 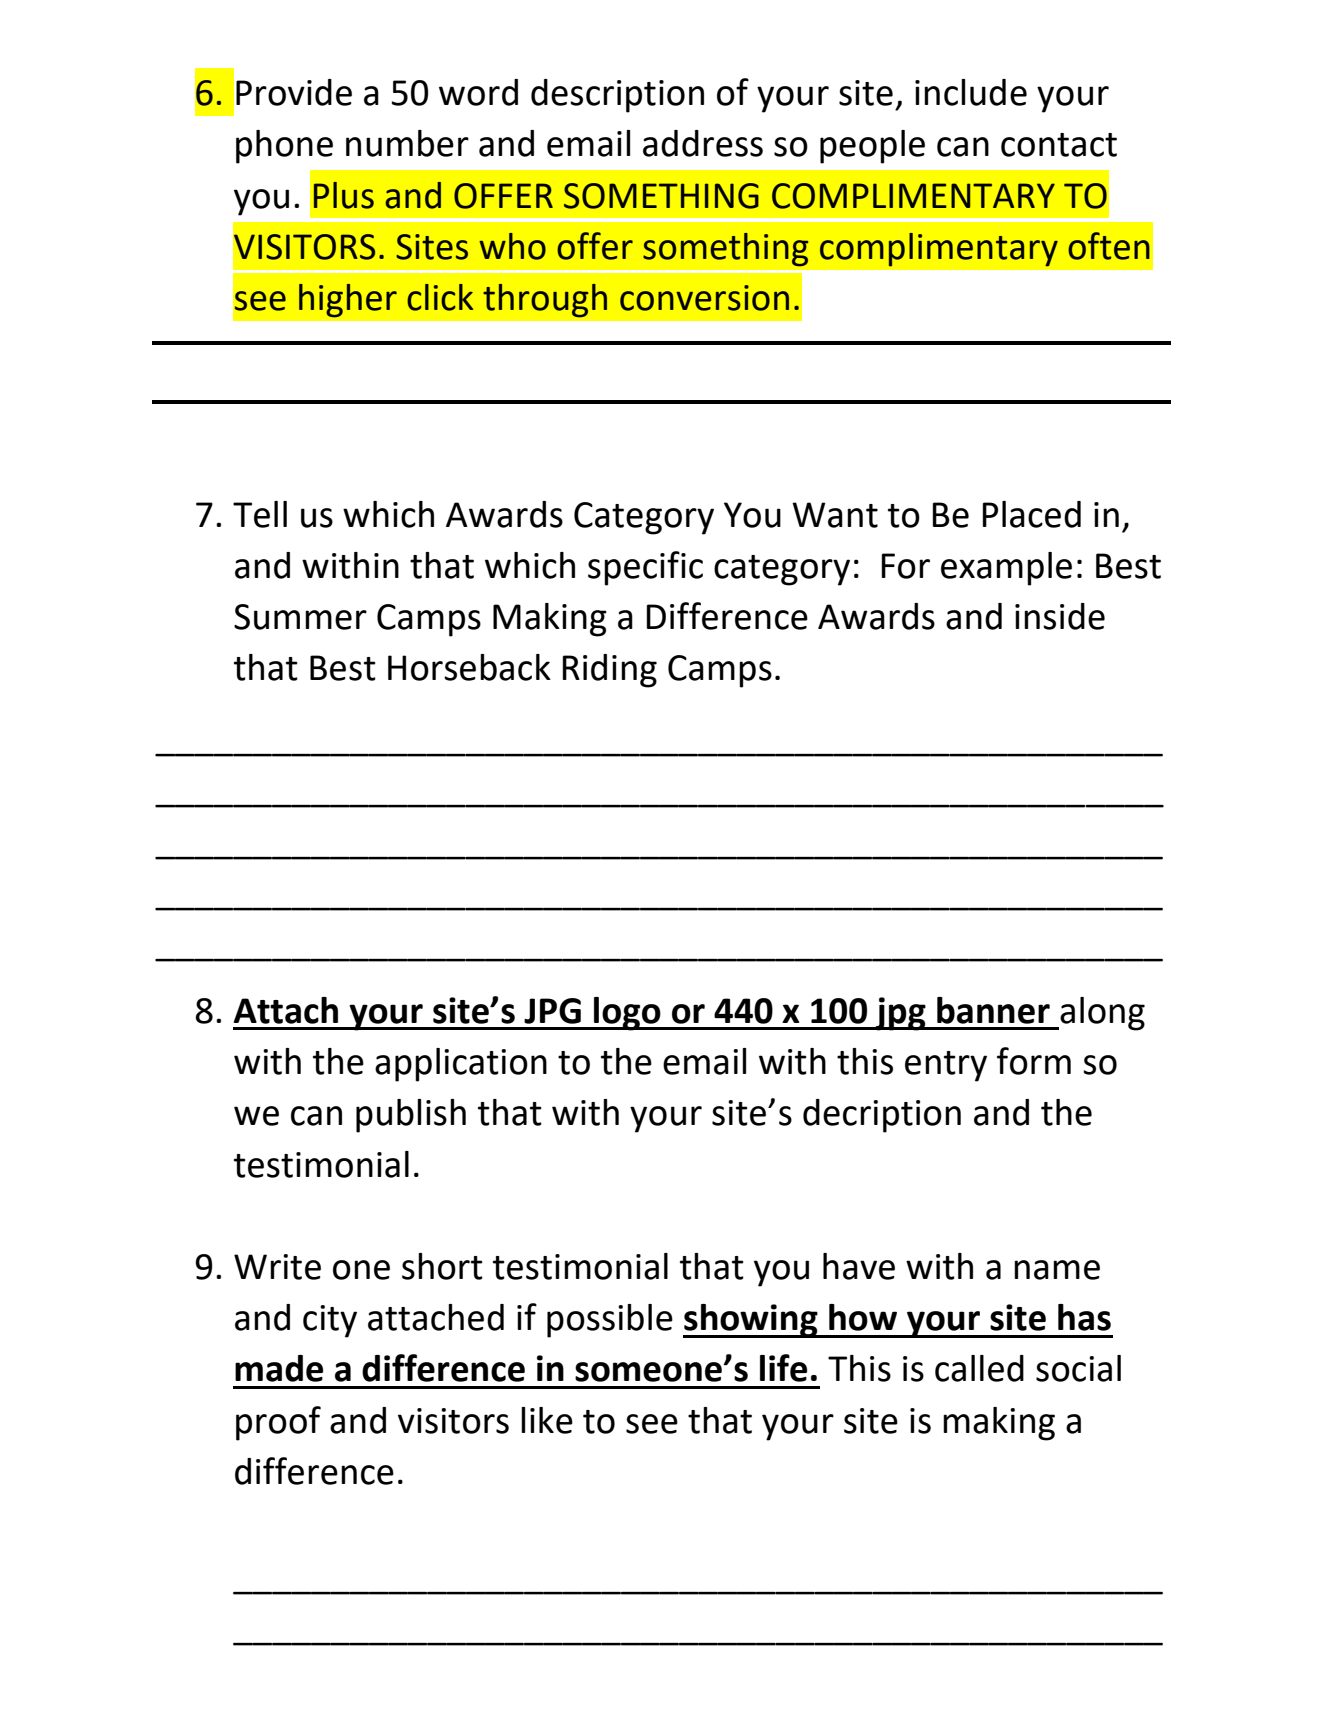 I want to click on Horseback, so click(x=469, y=667).
